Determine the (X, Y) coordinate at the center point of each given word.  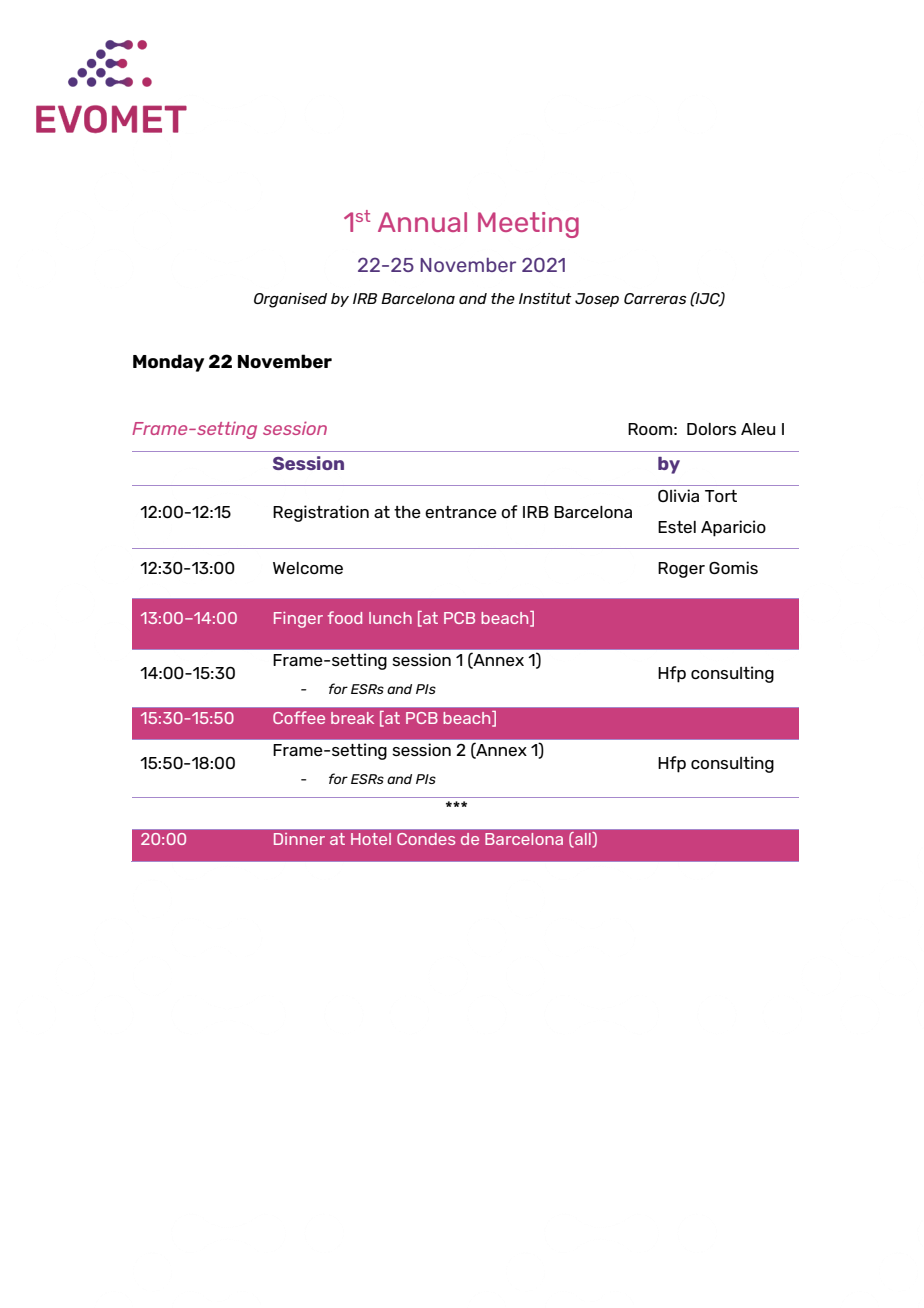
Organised (290, 300)
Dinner (299, 839)
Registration (321, 513)
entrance (461, 512)
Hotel (371, 839)
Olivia (678, 495)
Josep (597, 300)
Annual (422, 222)
